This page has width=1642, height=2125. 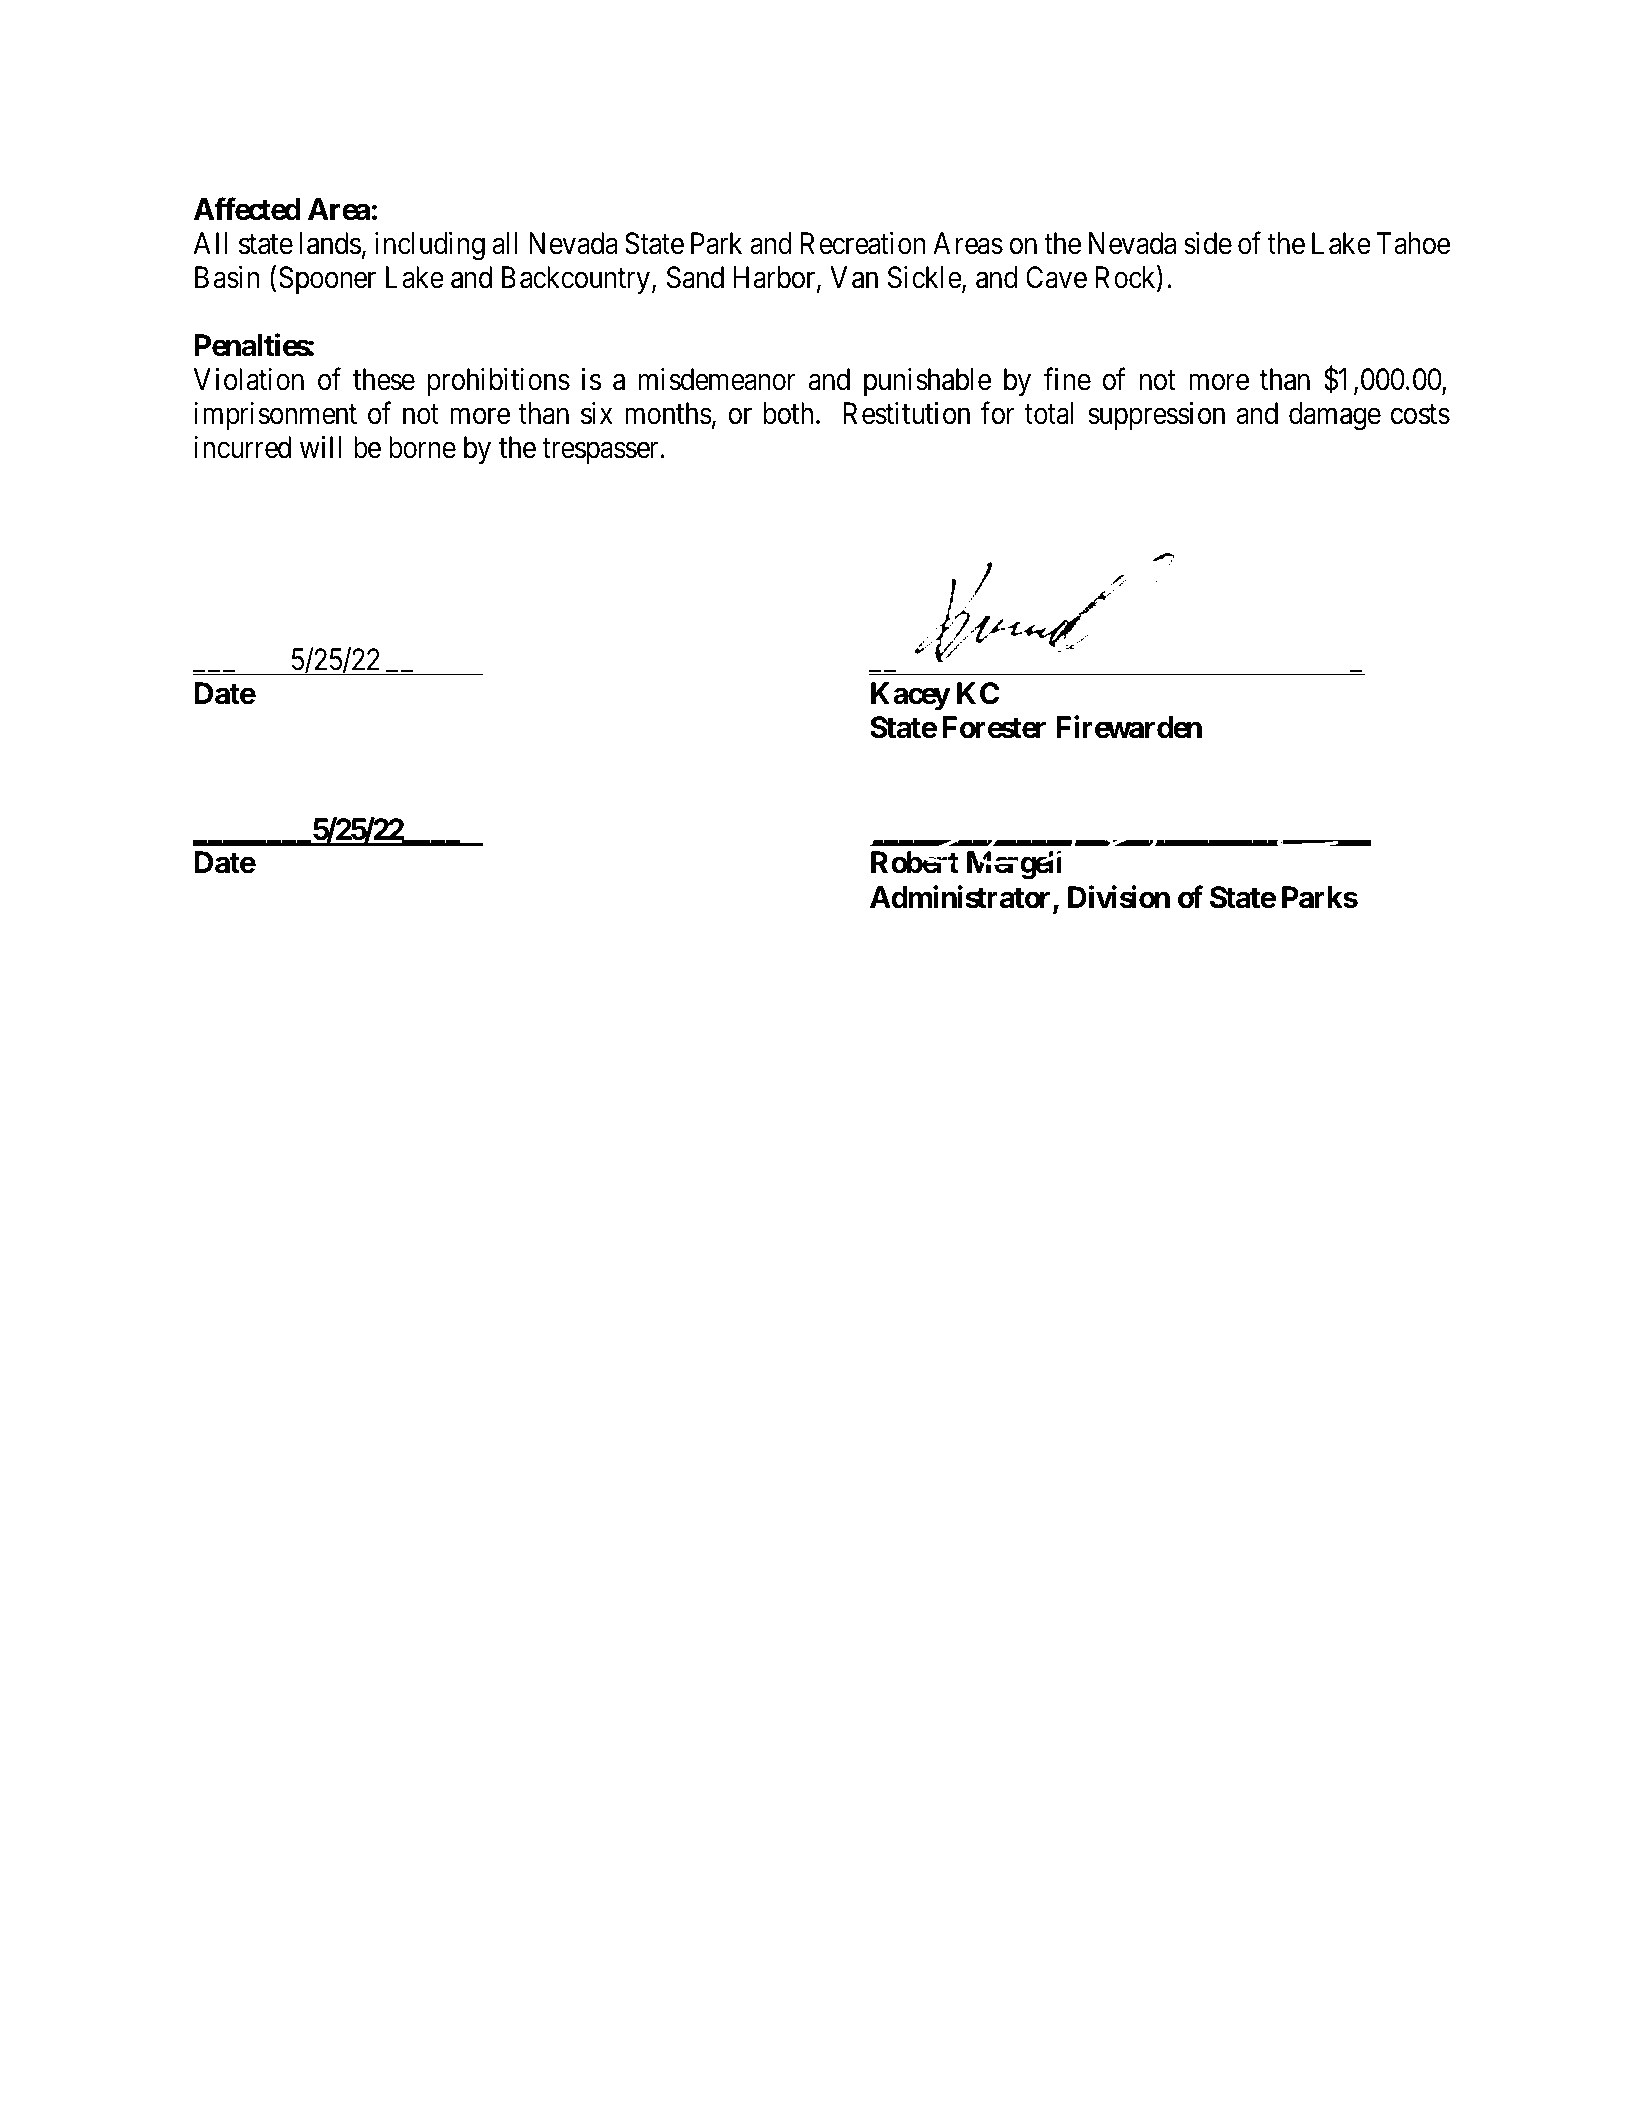 What do you see at coordinates (915, 862) in the page?
I see `Robert` at bounding box center [915, 862].
